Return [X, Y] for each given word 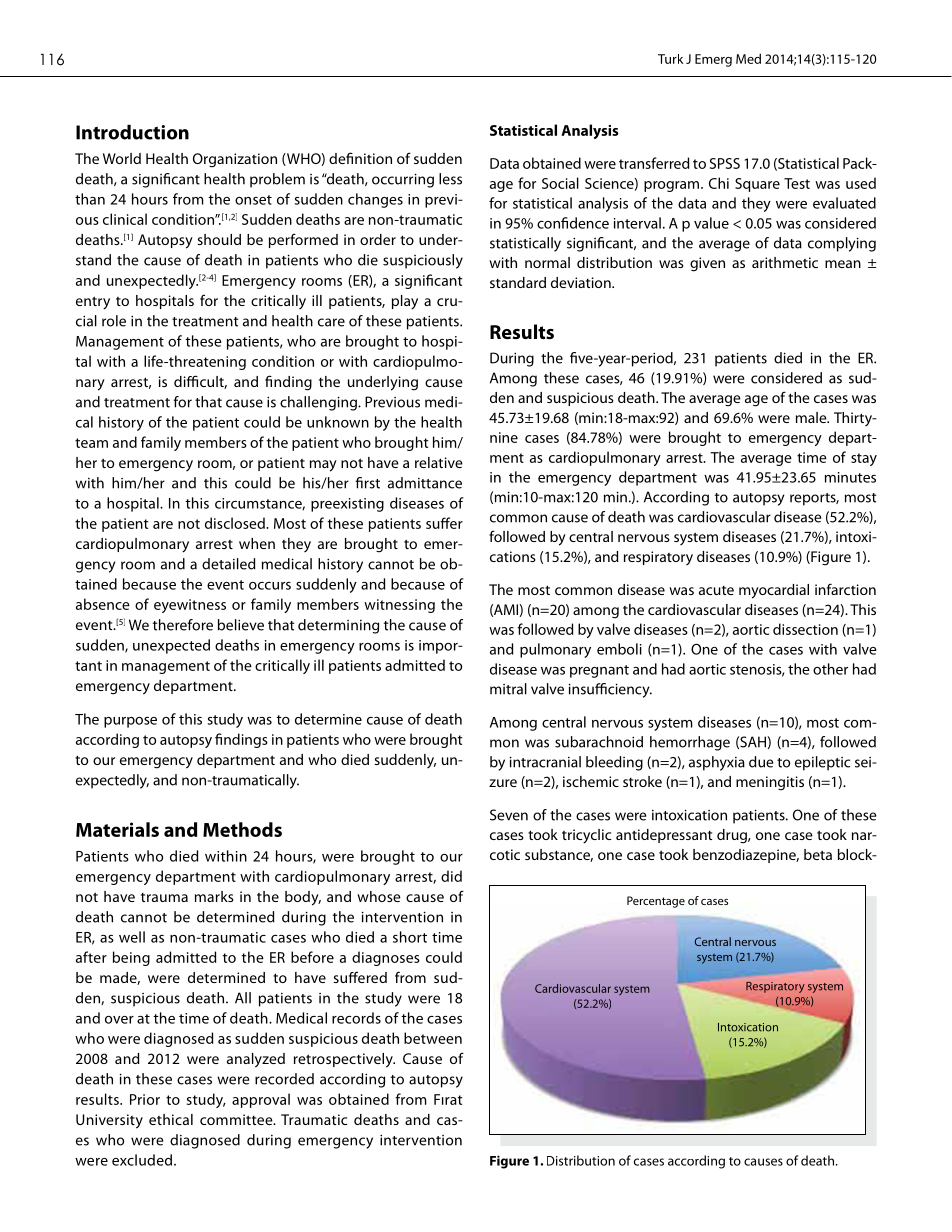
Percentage [656, 902]
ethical [171, 1119]
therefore [183, 625]
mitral [508, 689]
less [450, 179]
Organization [235, 160]
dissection [805, 629]
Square [757, 185]
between [433, 1038]
